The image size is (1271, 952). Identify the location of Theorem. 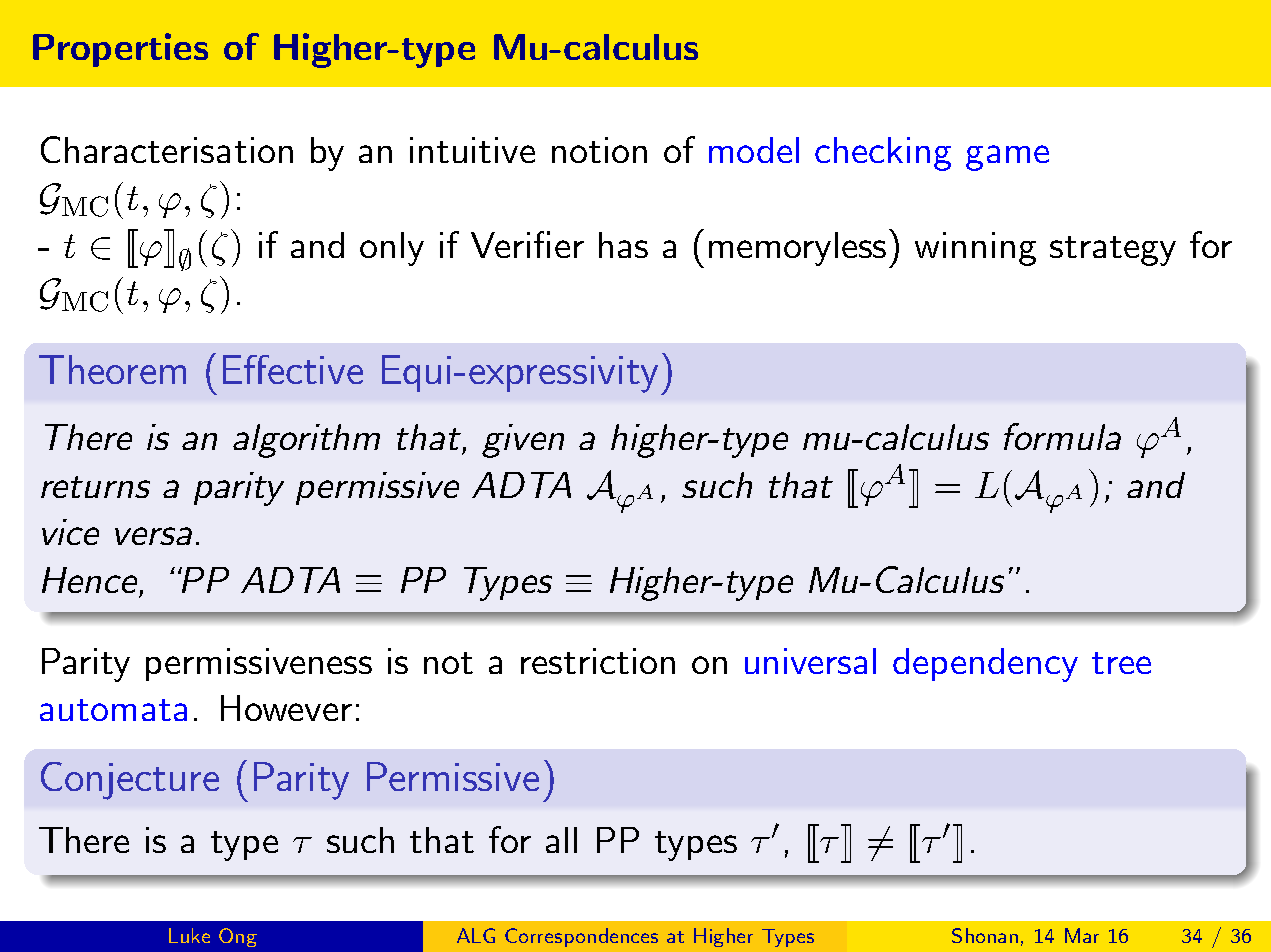
(112, 369).
